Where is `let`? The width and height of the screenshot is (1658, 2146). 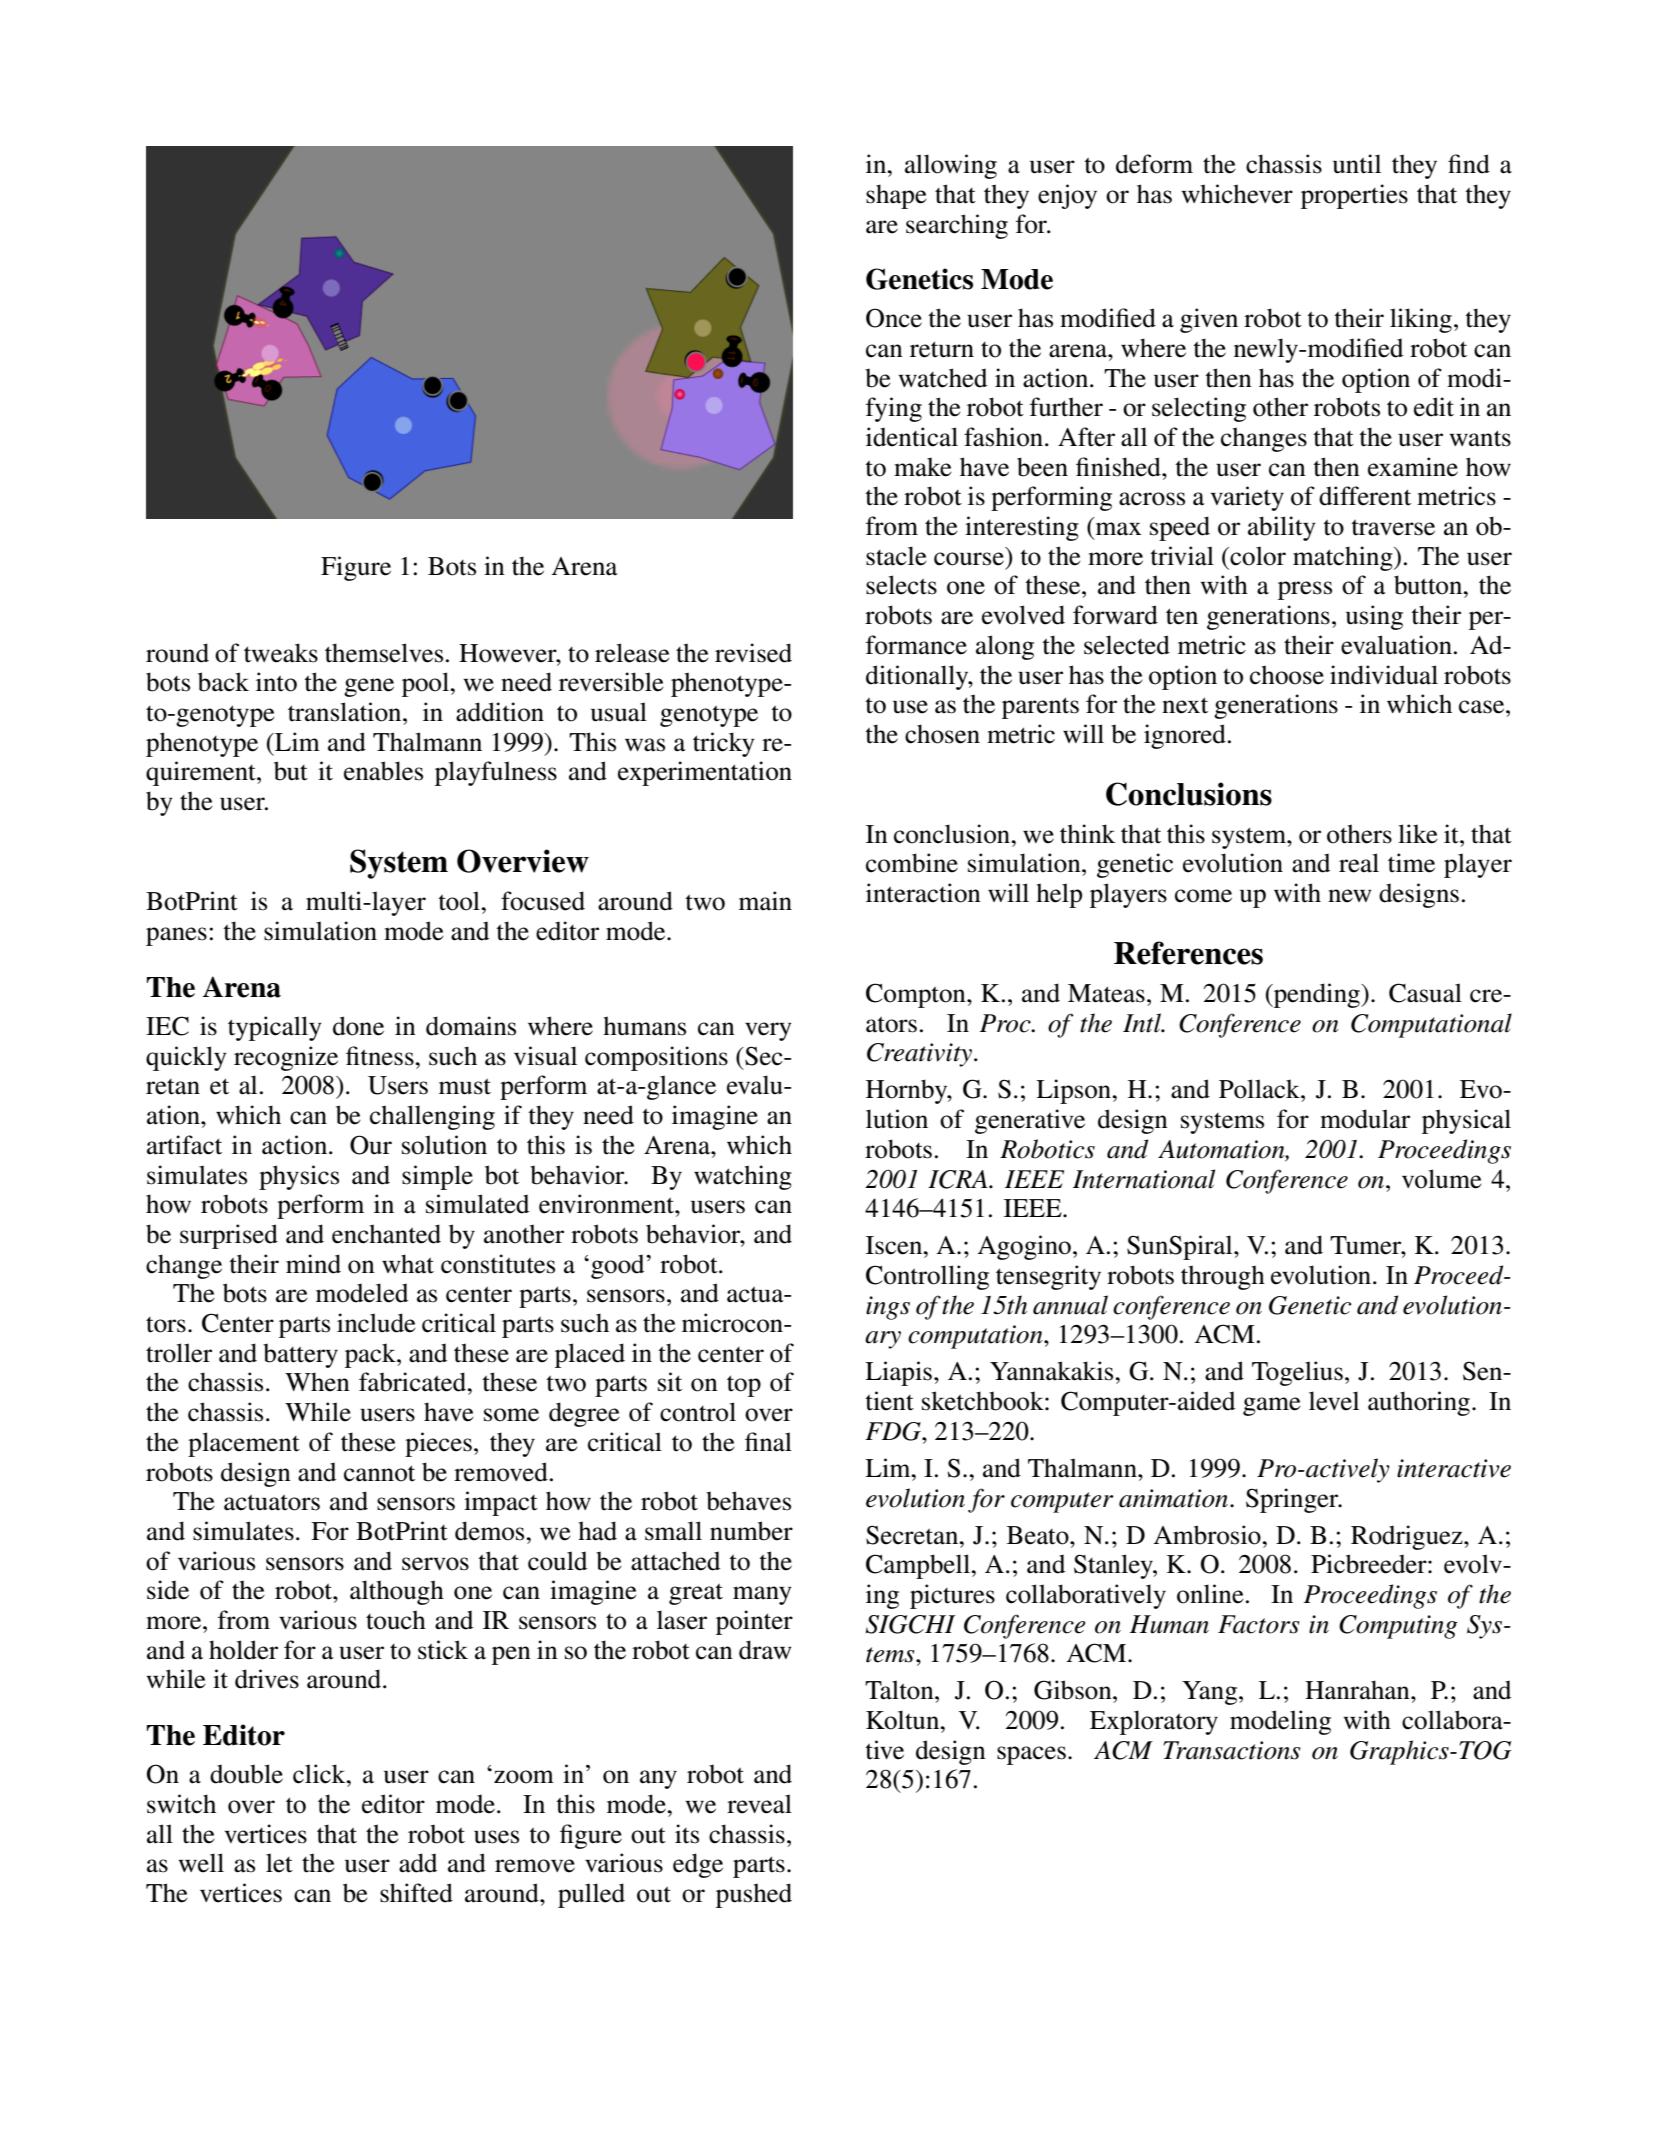
let is located at coordinates (279, 1863).
